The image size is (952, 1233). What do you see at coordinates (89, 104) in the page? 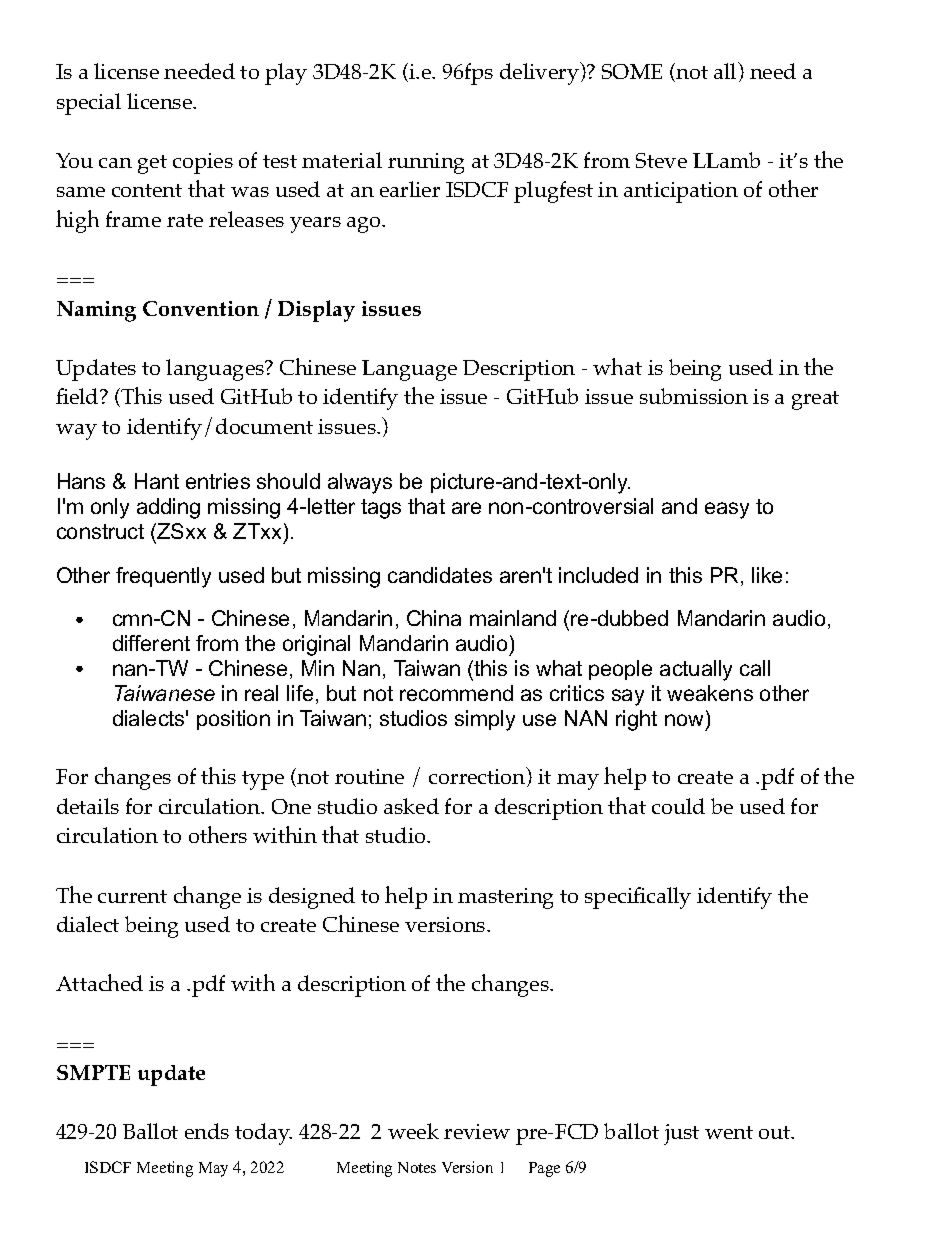
I see `special` at bounding box center [89, 104].
